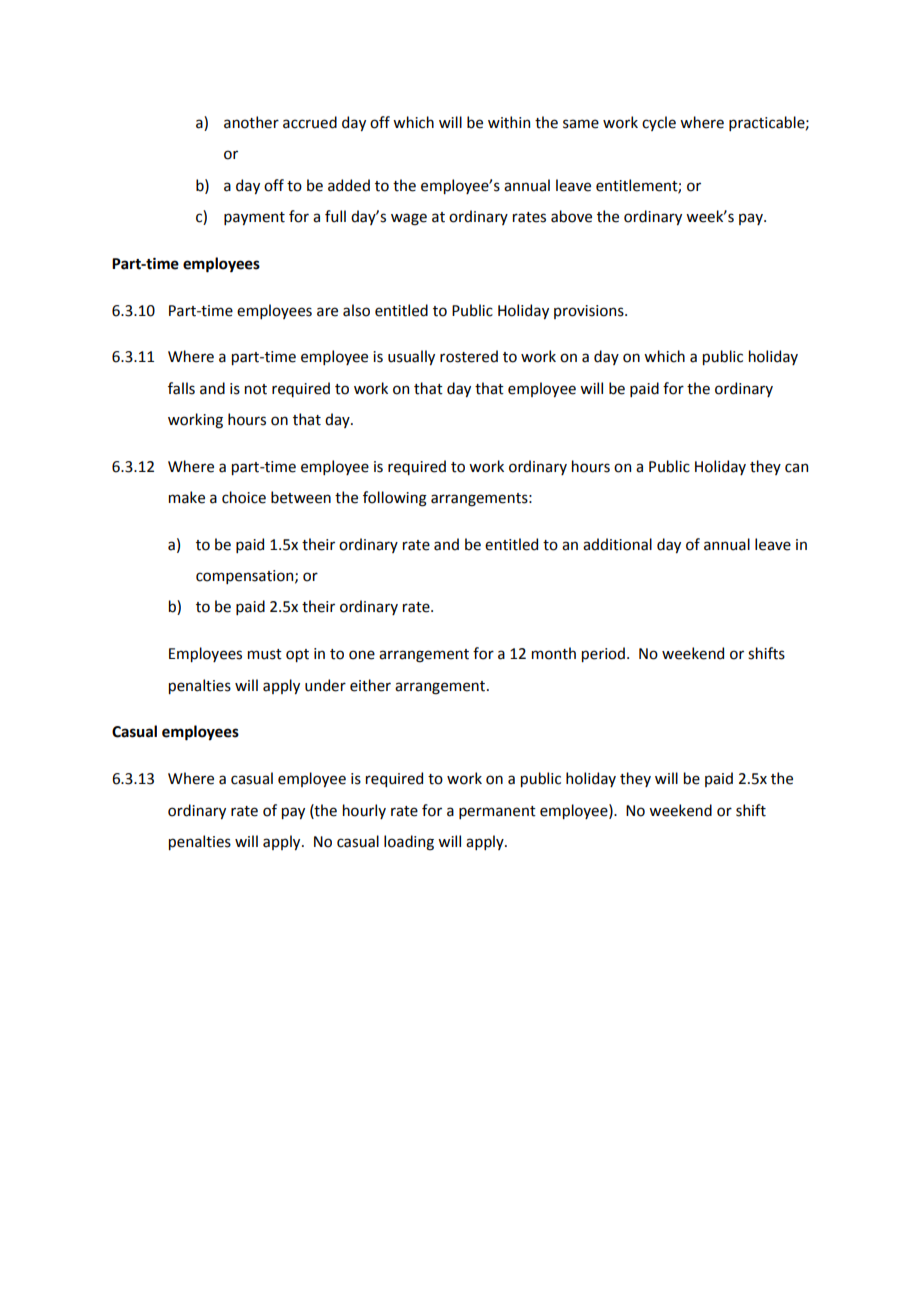 Image resolution: width=924 pixels, height=1308 pixels. Describe the element at coordinates (395, 499) in the image. I see `following` at that location.
